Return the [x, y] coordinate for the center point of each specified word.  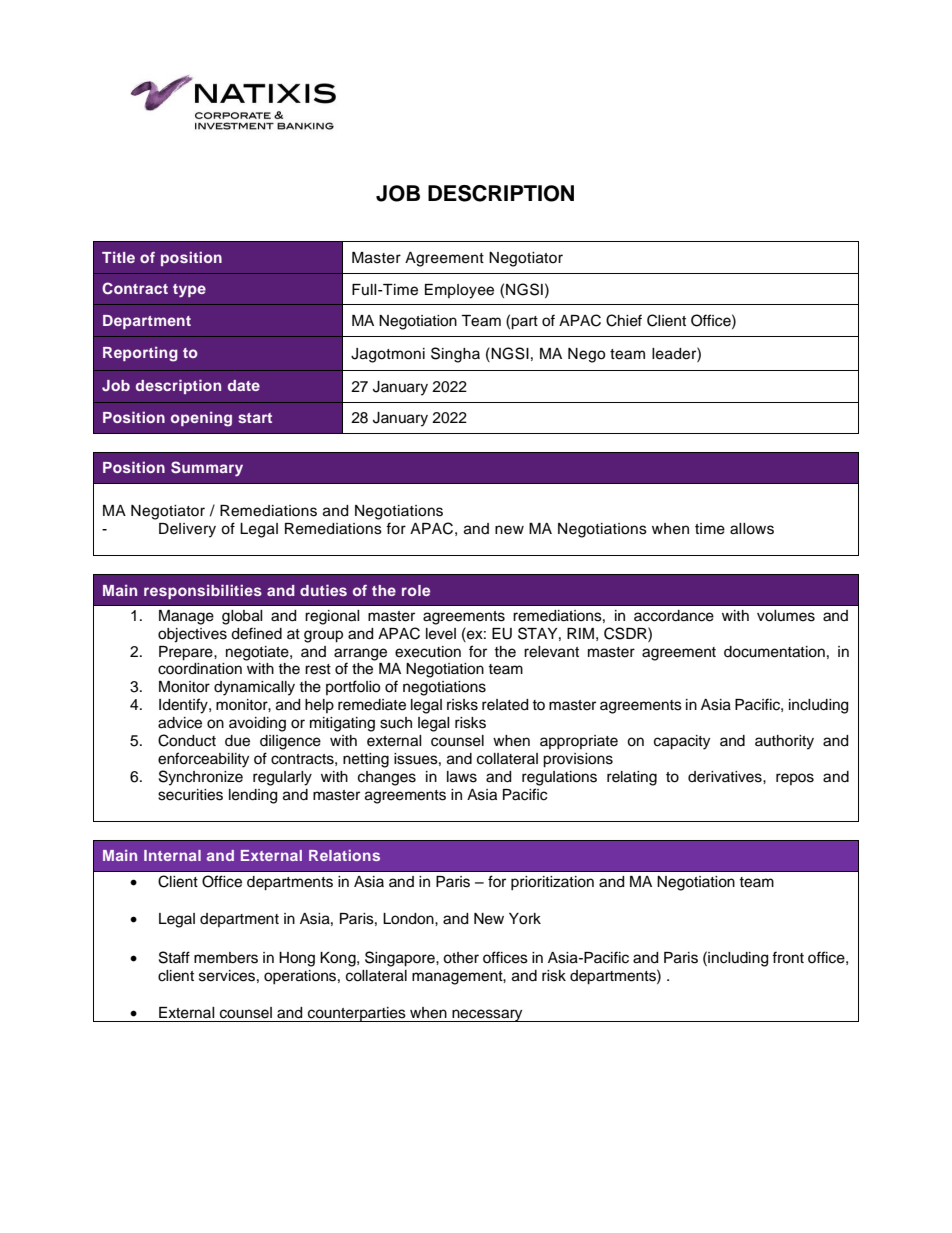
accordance [674, 616]
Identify [184, 706]
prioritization [552, 883]
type [189, 291]
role [416, 590]
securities [190, 795]
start [255, 418]
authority [784, 742]
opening [201, 419]
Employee [459, 291]
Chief [624, 320]
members [226, 958]
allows [752, 529]
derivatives [726, 777]
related [505, 705]
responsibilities [203, 591]
